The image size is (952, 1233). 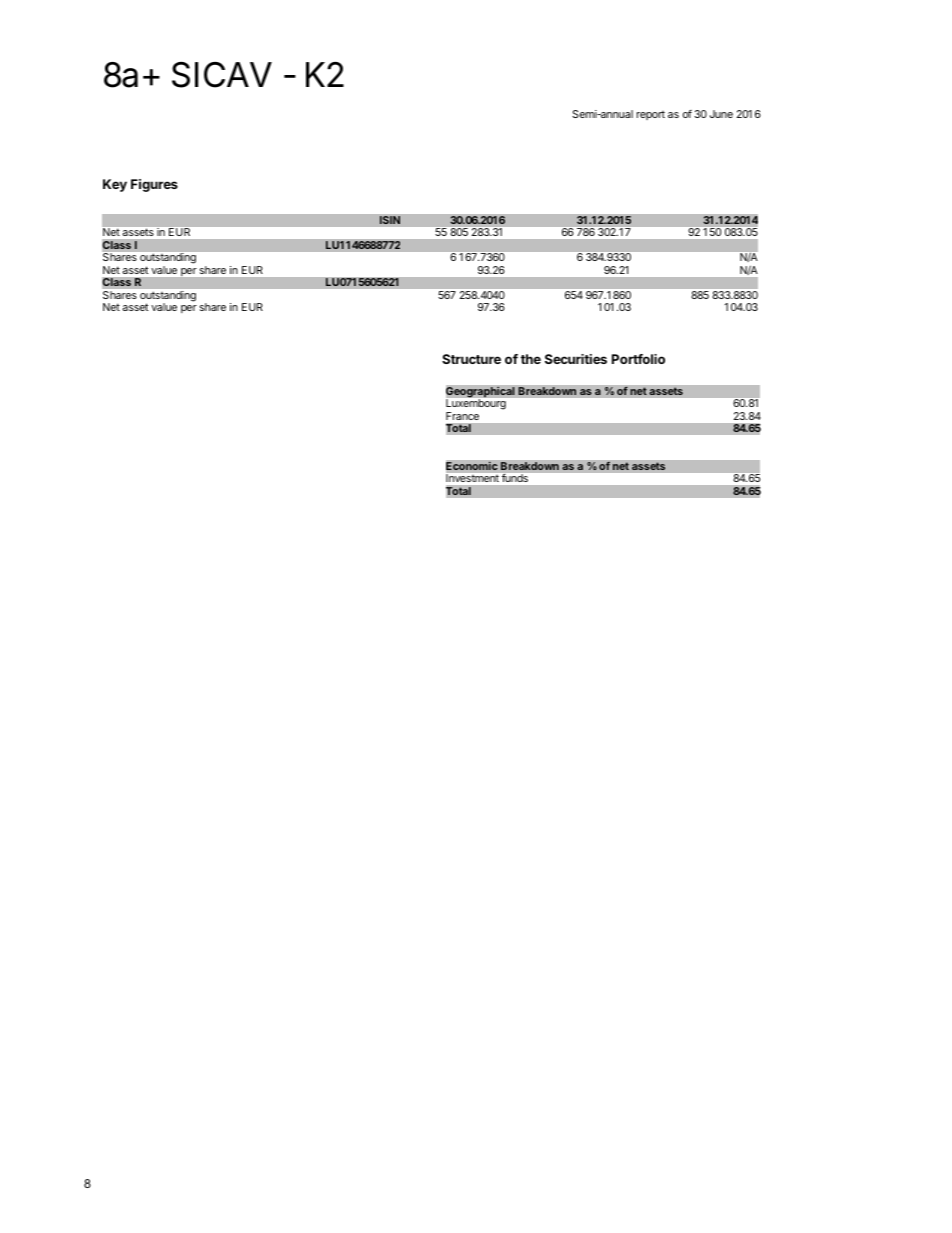 I want to click on the, so click(x=531, y=359).
